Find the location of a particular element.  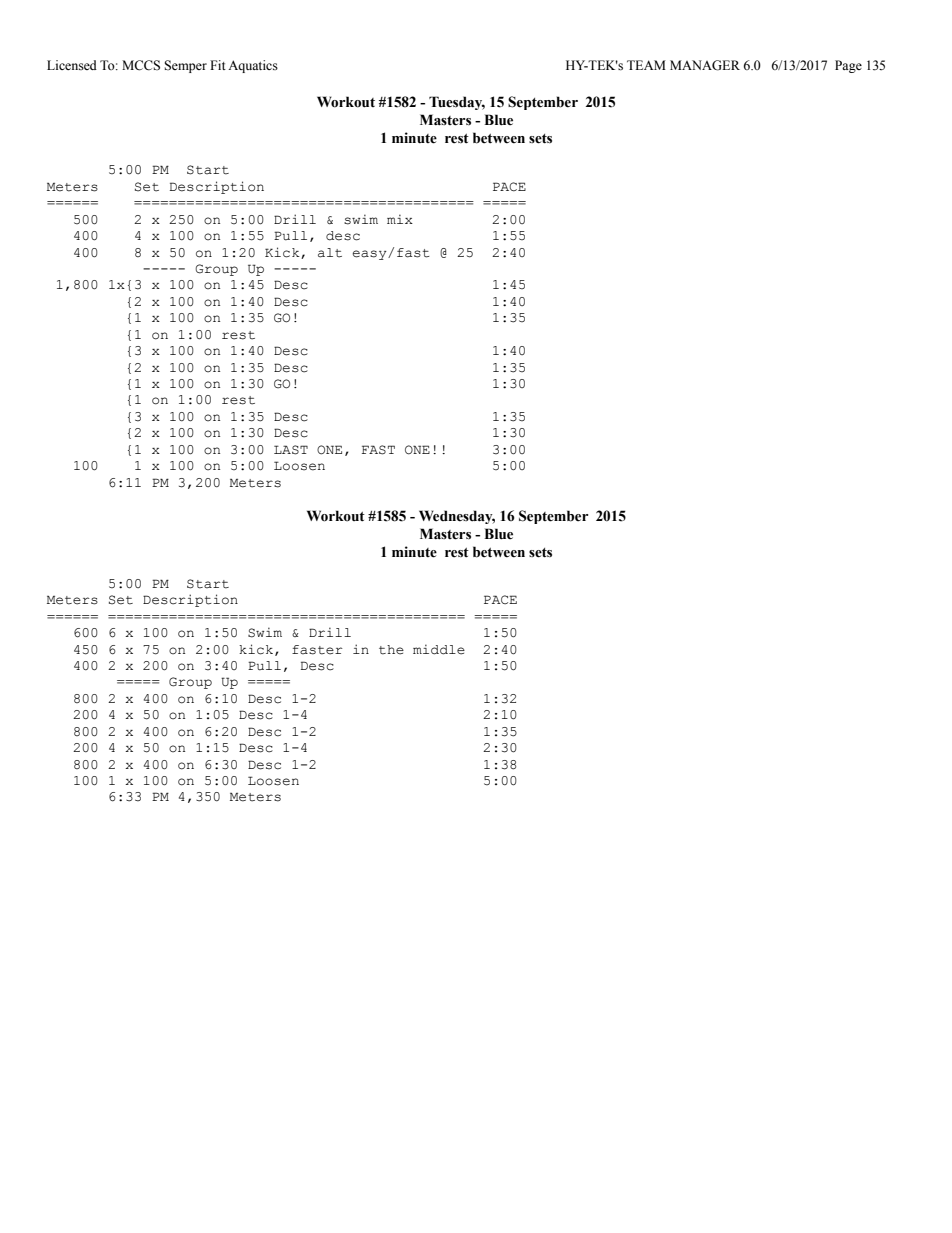

TEAM is located at coordinates (646, 65).
